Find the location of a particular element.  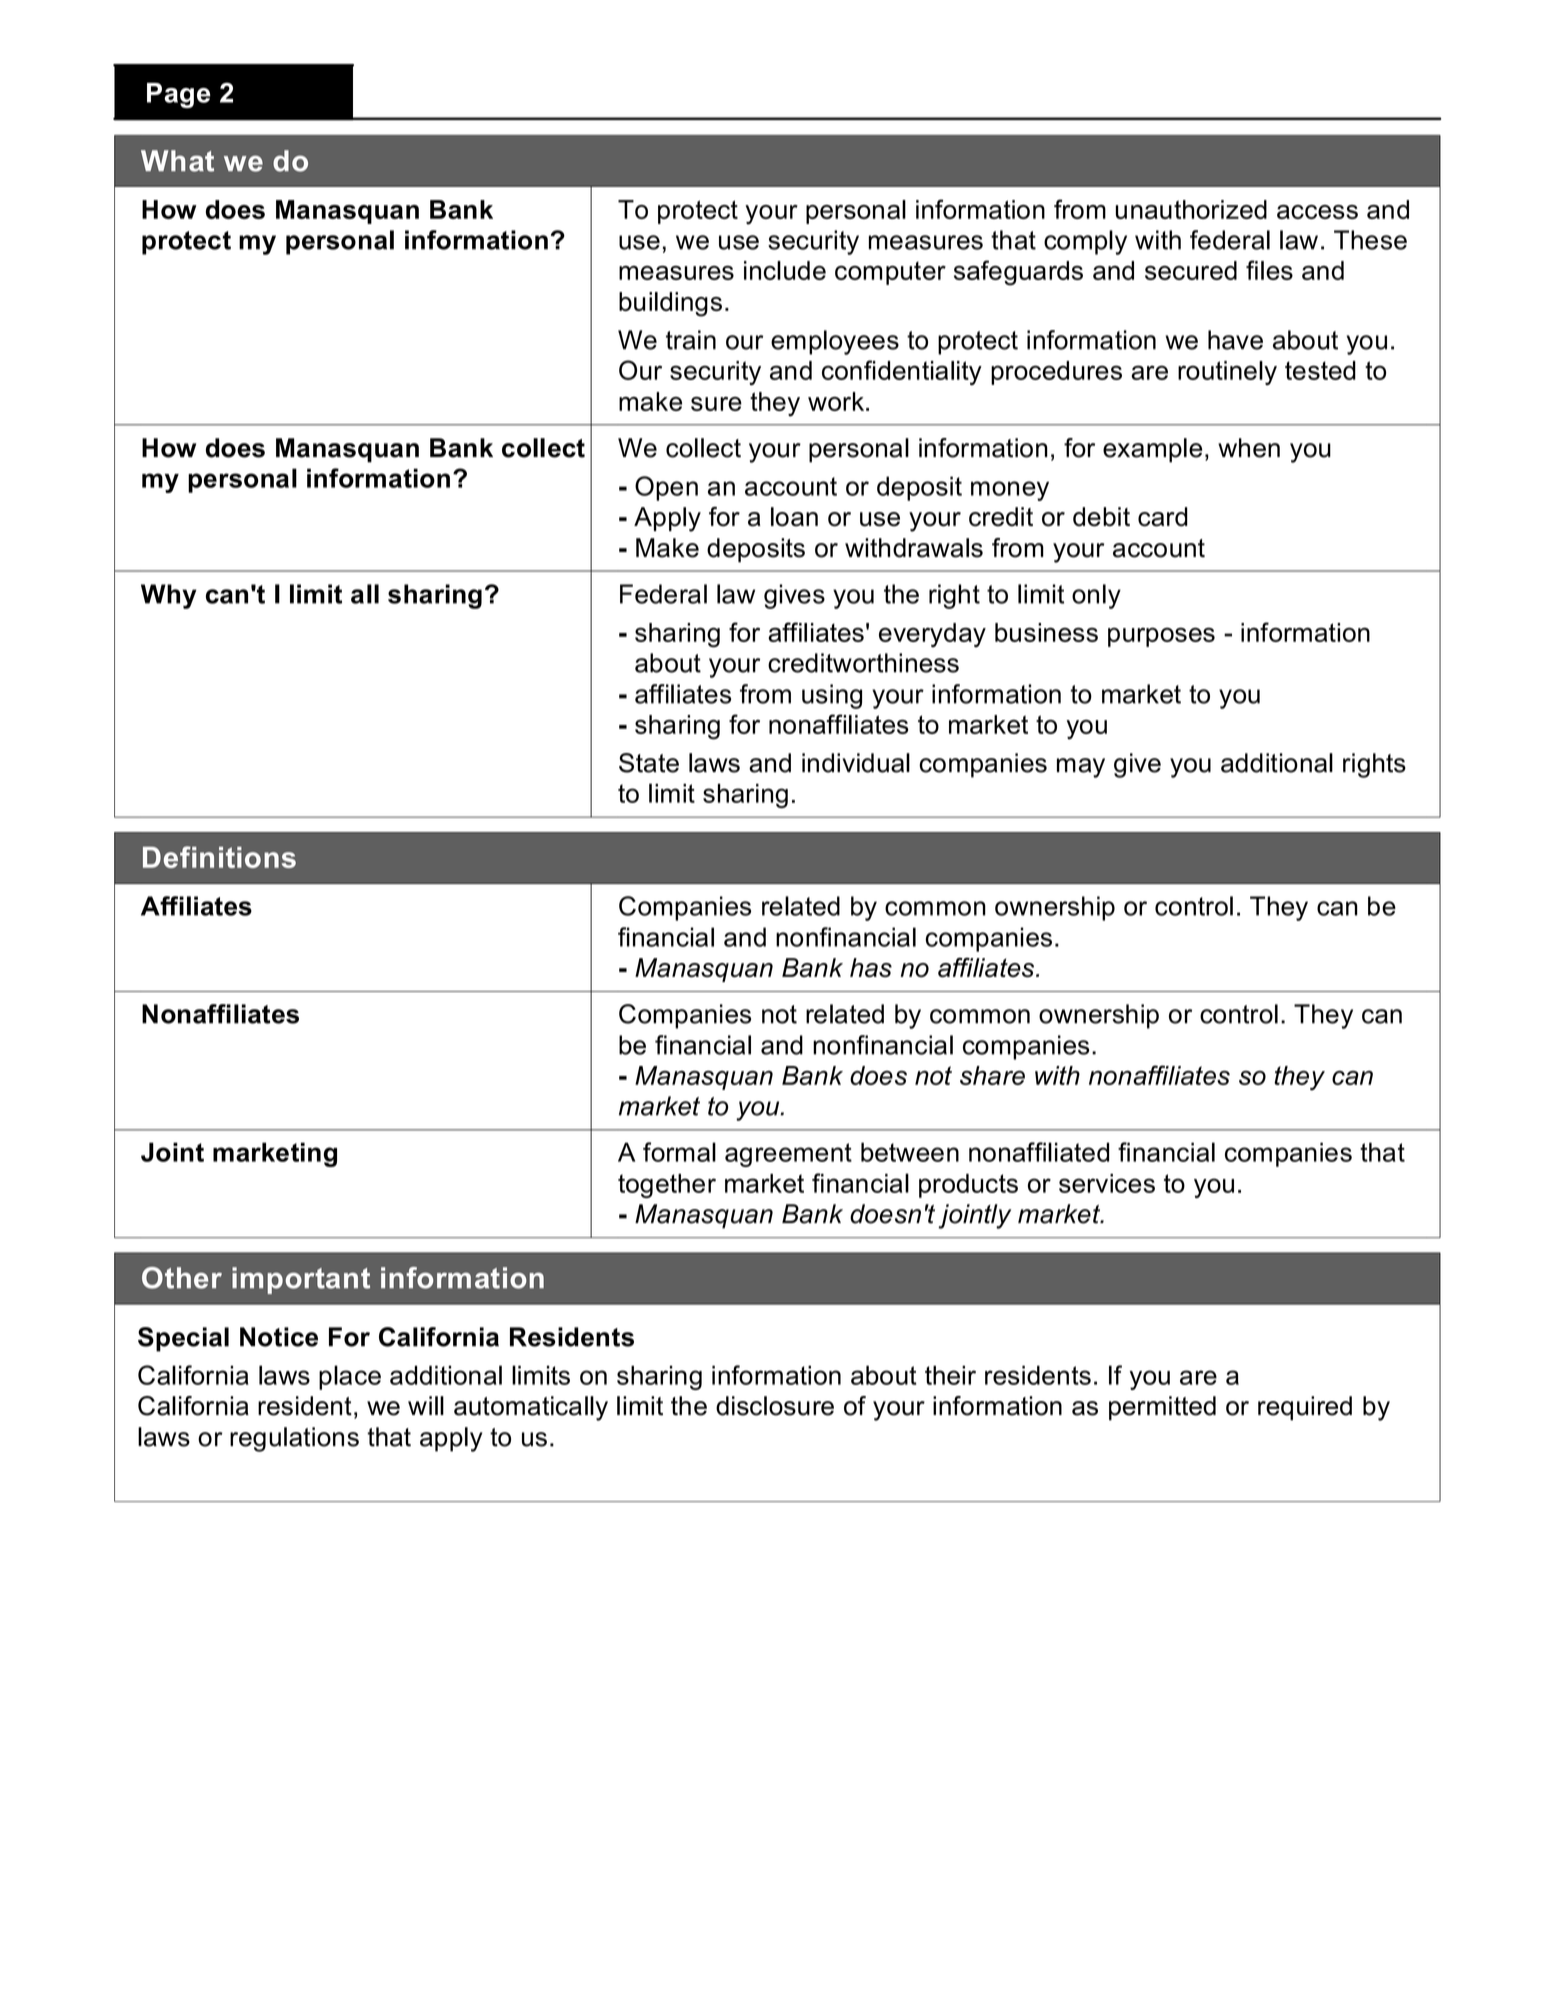

their is located at coordinates (950, 1375).
